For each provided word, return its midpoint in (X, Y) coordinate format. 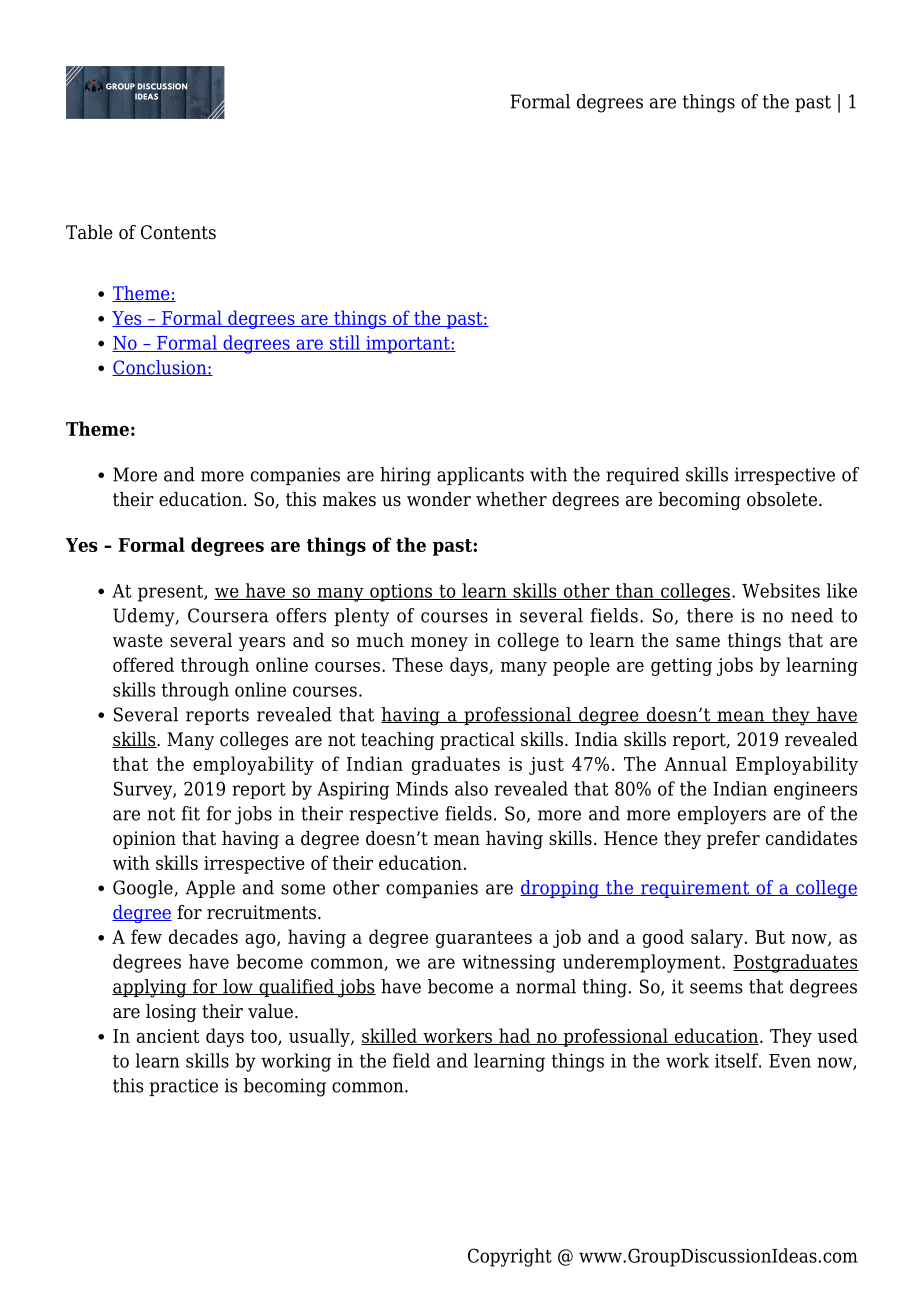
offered (143, 664)
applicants (480, 476)
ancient (168, 1036)
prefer (733, 840)
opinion (144, 840)
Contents (178, 232)
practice (183, 1087)
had (514, 1036)
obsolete (782, 499)
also (471, 788)
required (642, 476)
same (698, 642)
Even (790, 1061)
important (408, 345)
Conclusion (160, 368)
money (439, 644)
